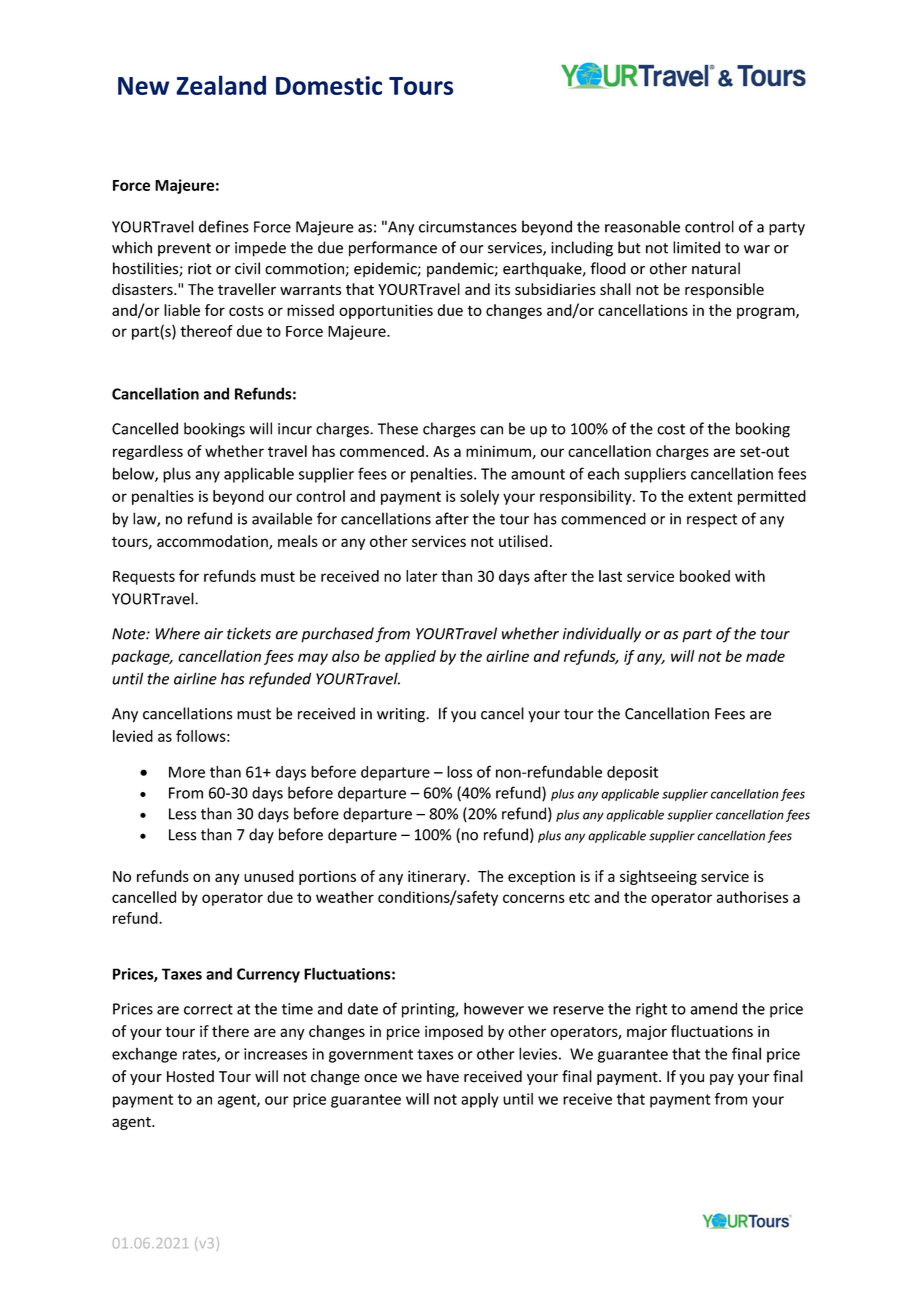 Image resolution: width=924 pixels, height=1308 pixels. Describe the element at coordinates (190, 1076) in the document. I see `Hosted` at that location.
